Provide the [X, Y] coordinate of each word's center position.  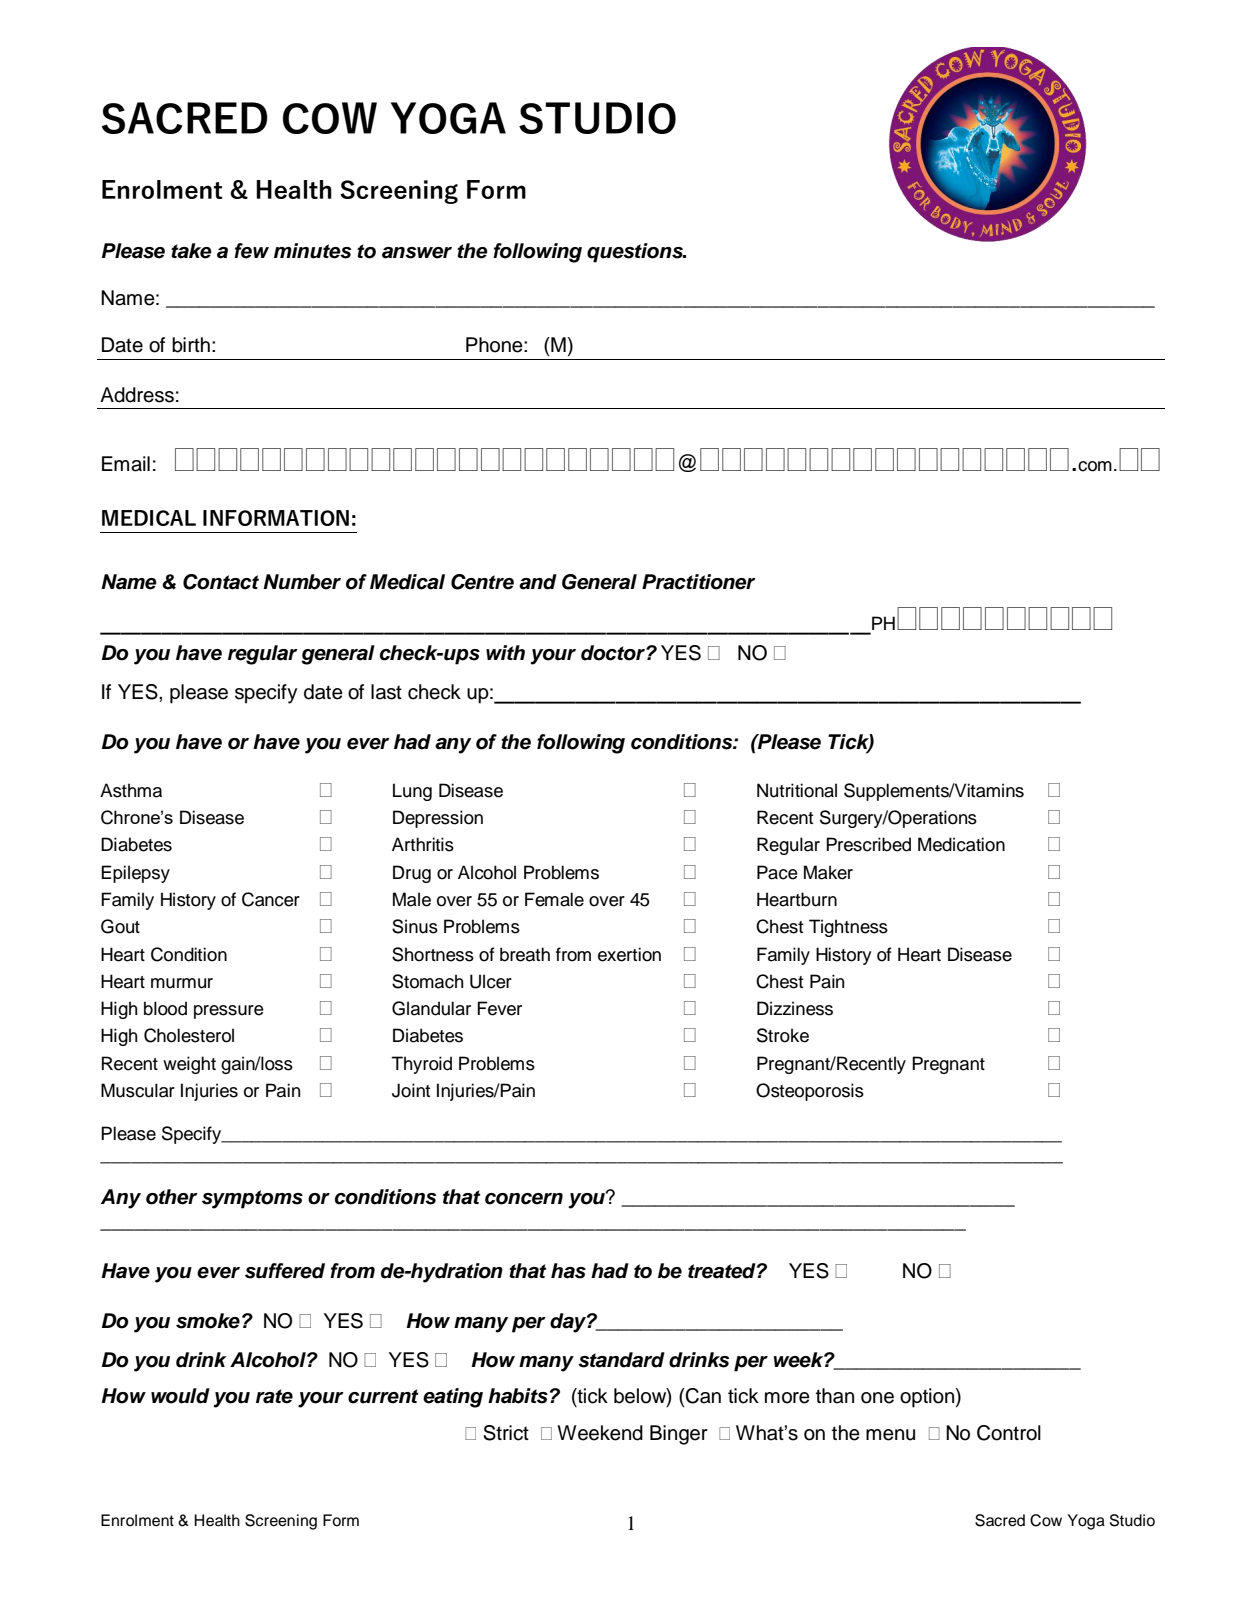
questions [636, 253]
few [251, 251]
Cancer [271, 899]
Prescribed [868, 844]
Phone [495, 345]
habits [518, 1396]
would [180, 1396]
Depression [438, 819]
